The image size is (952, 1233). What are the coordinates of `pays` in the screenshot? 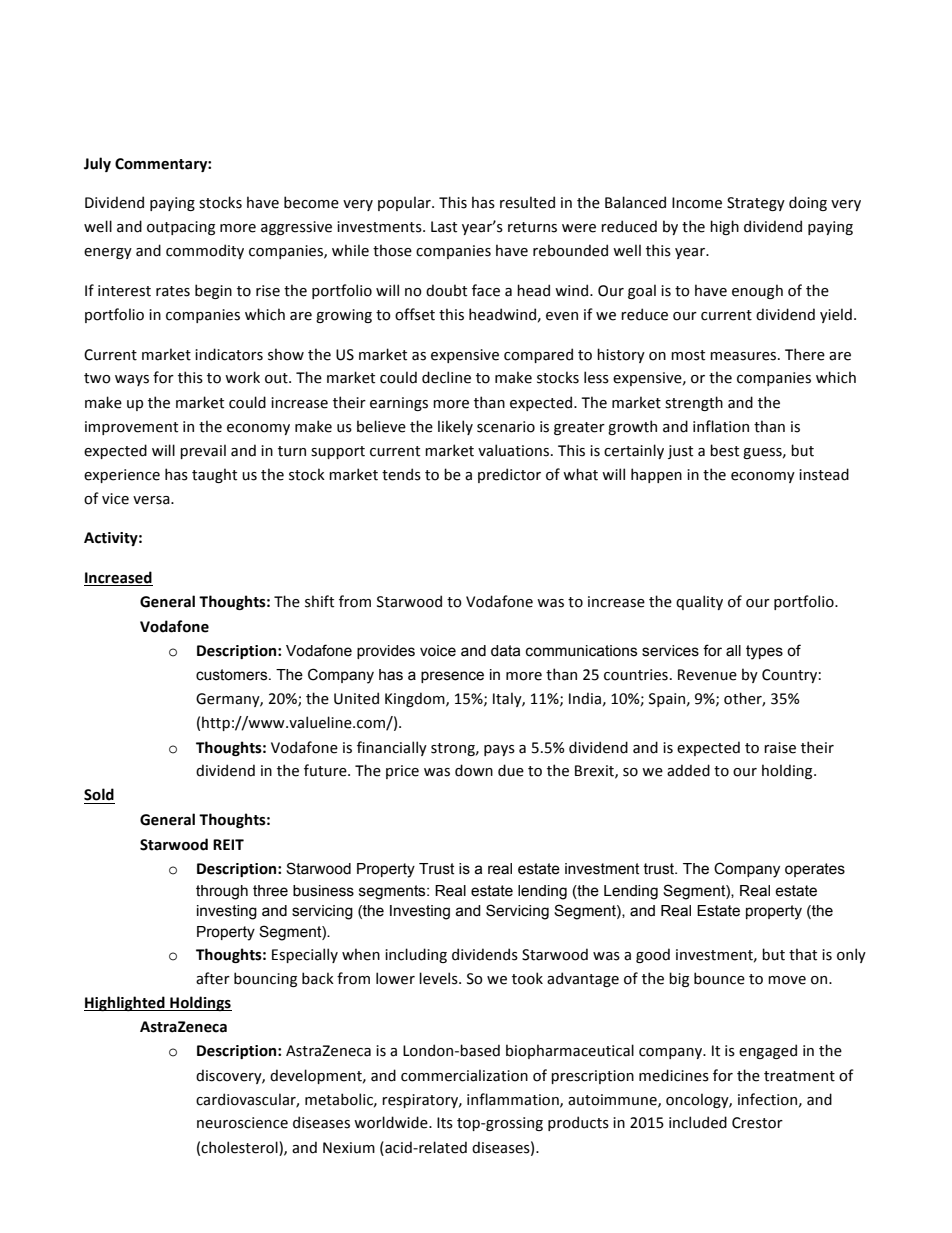 It's located at (499, 750).
